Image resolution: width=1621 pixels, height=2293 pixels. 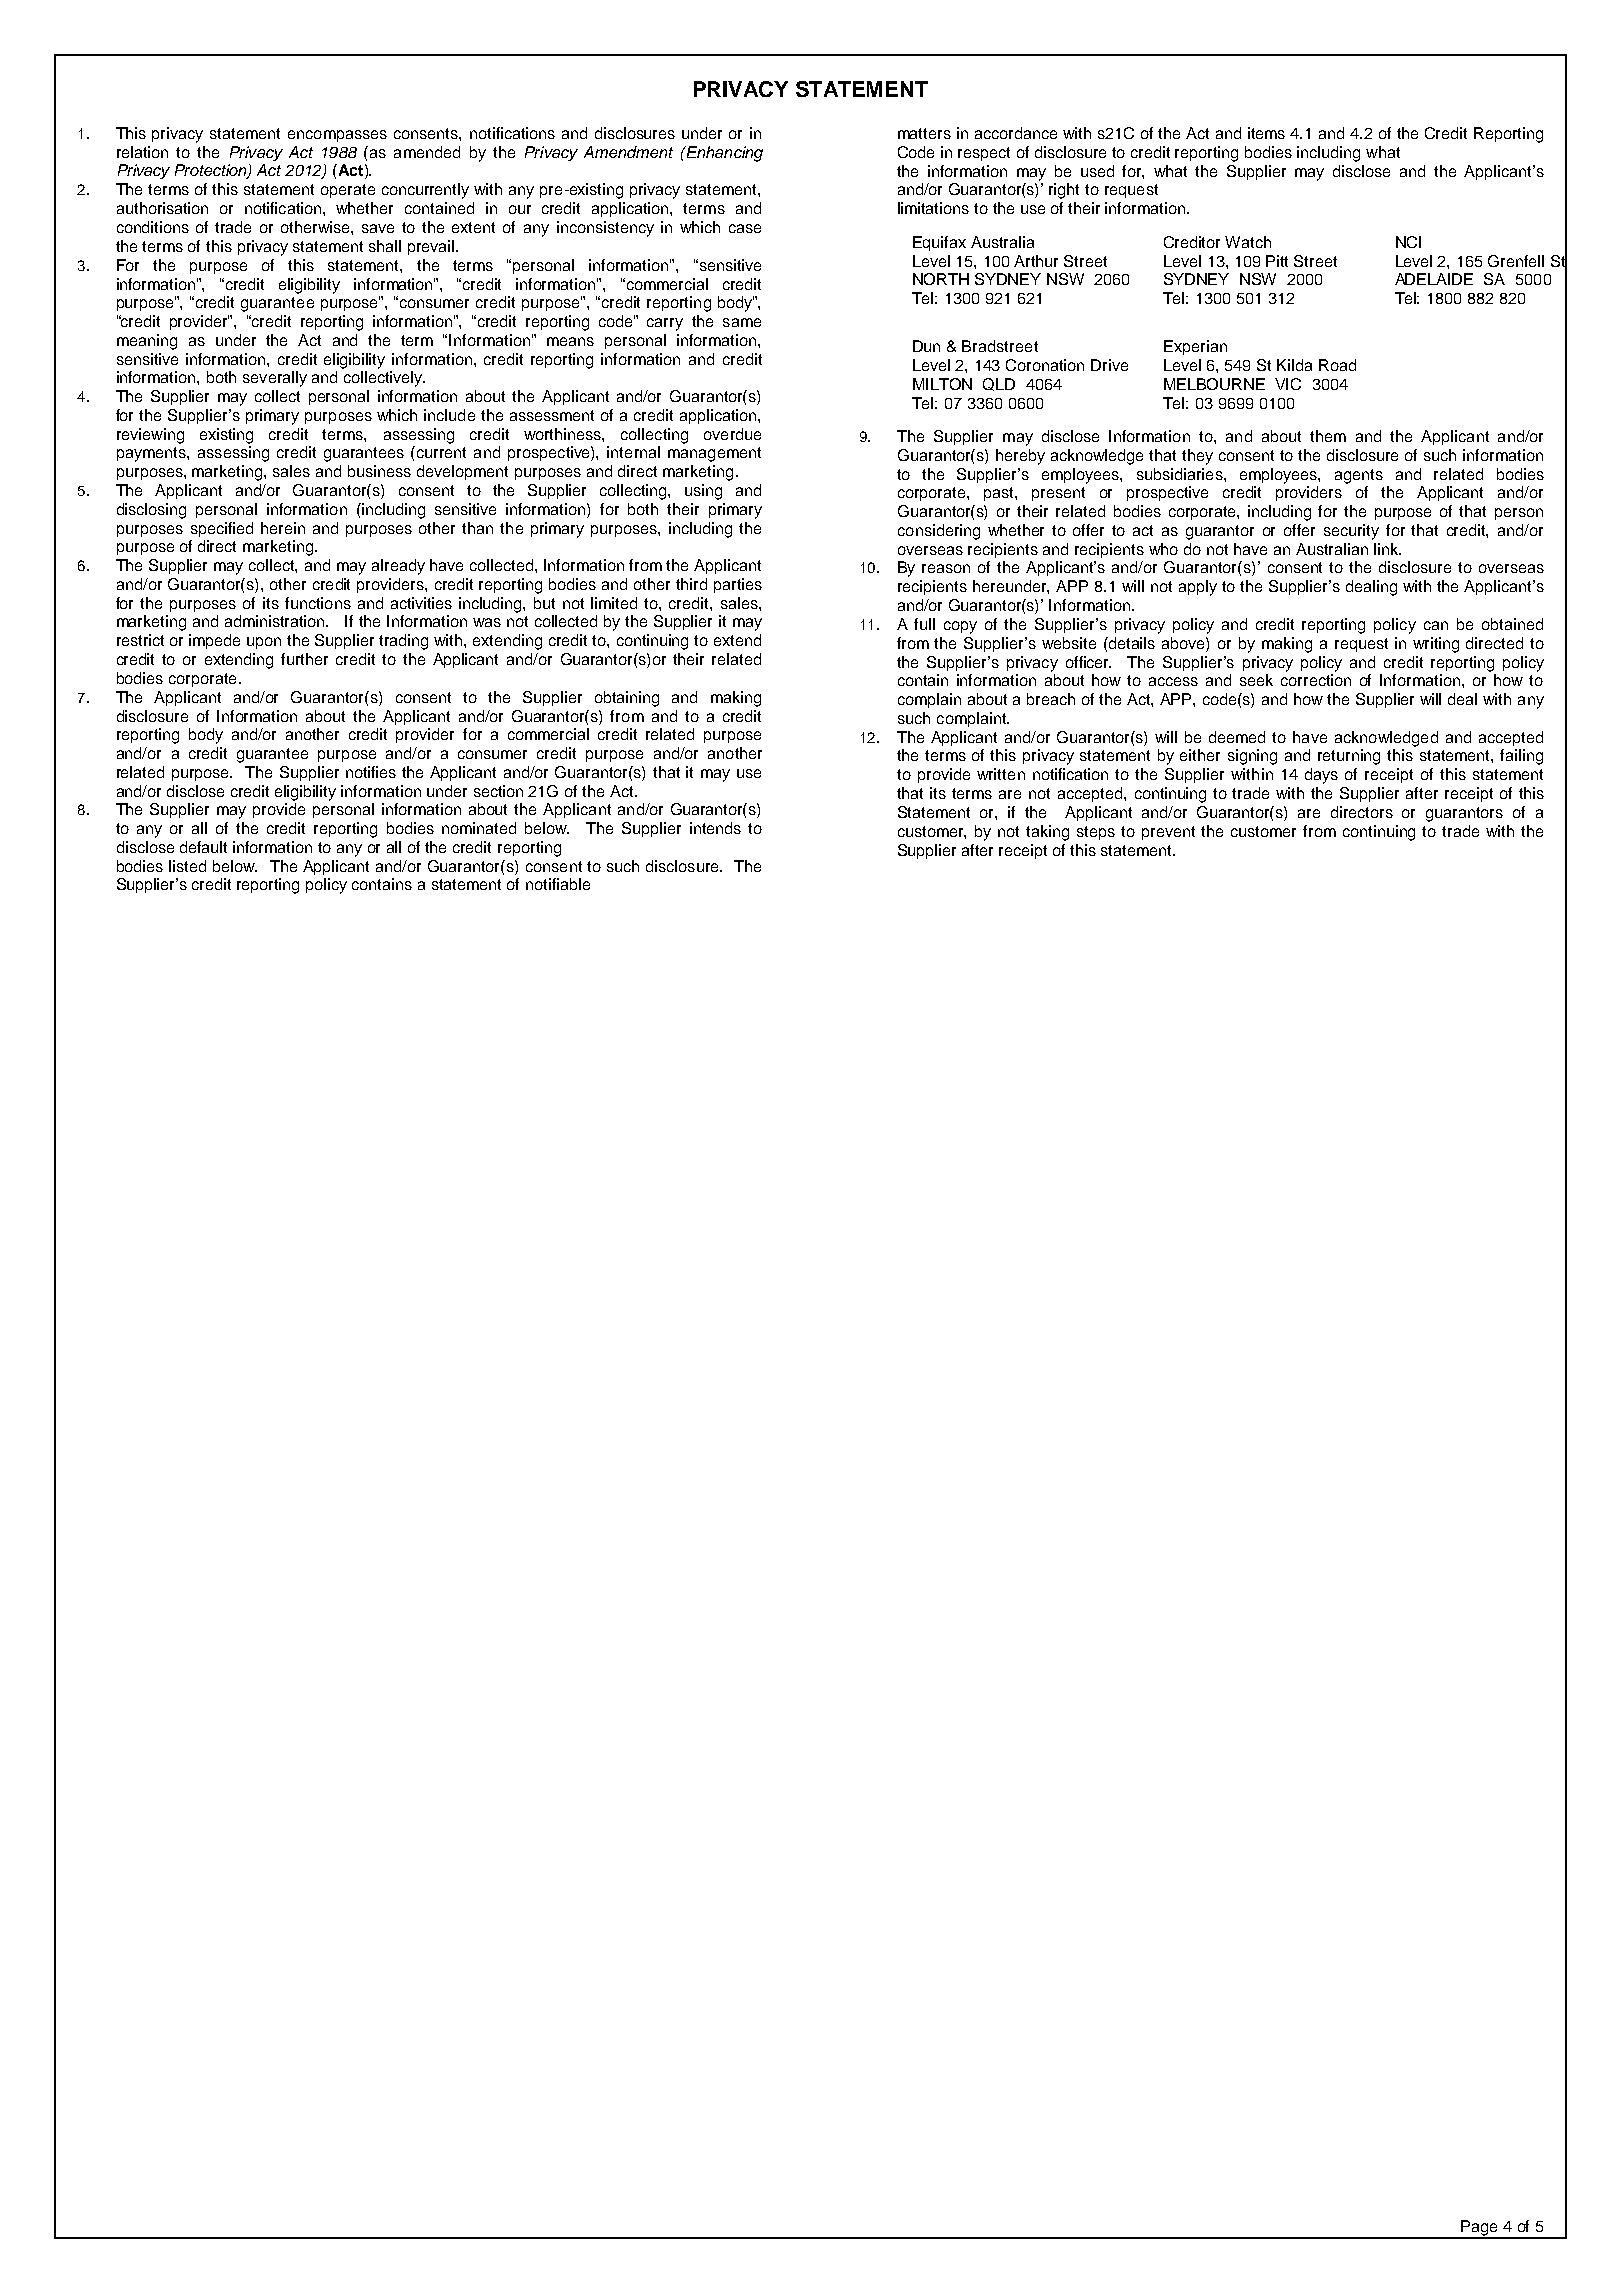 What do you see at coordinates (1321, 776) in the document?
I see `days` at bounding box center [1321, 776].
